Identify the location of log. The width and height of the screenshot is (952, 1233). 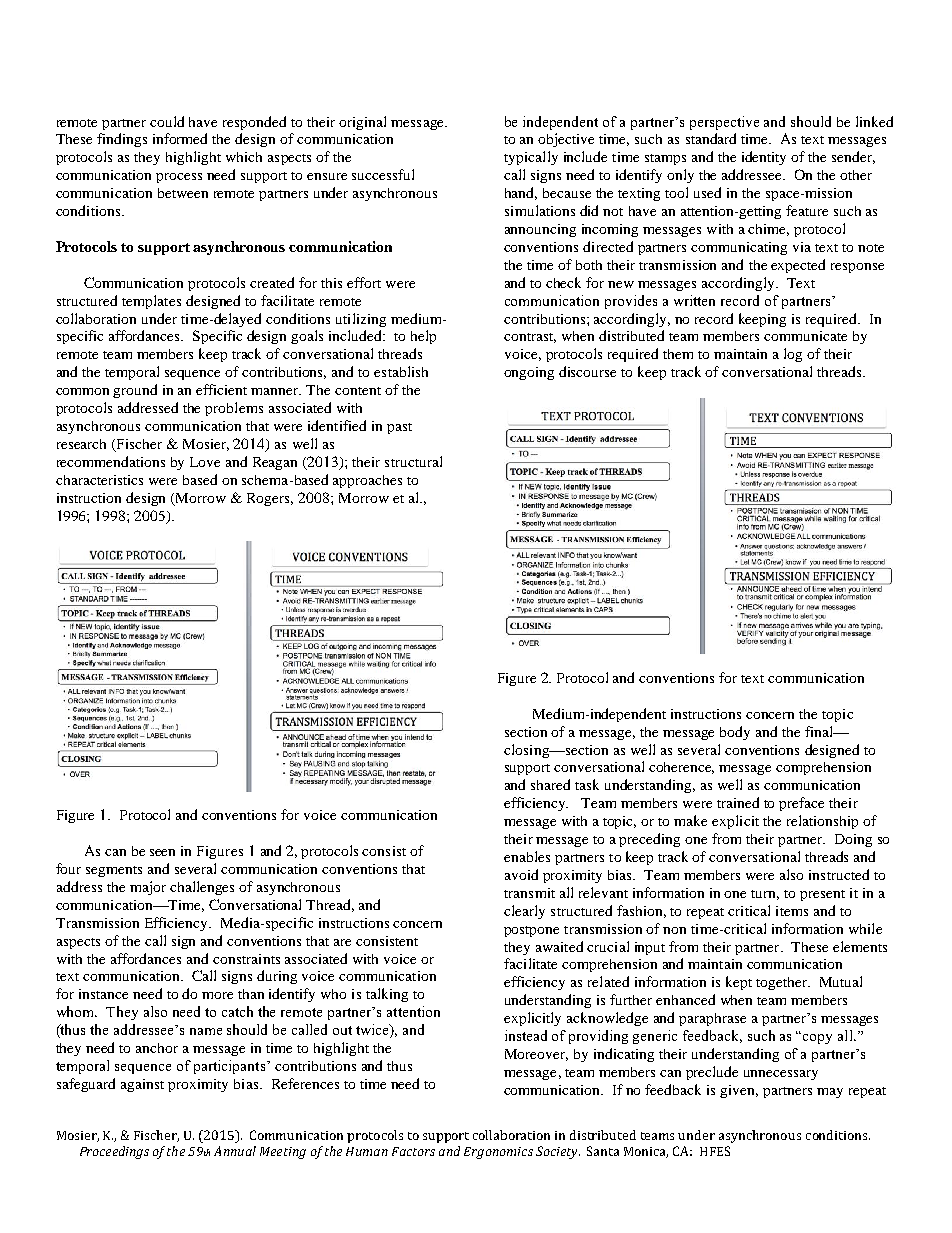
(793, 355).
